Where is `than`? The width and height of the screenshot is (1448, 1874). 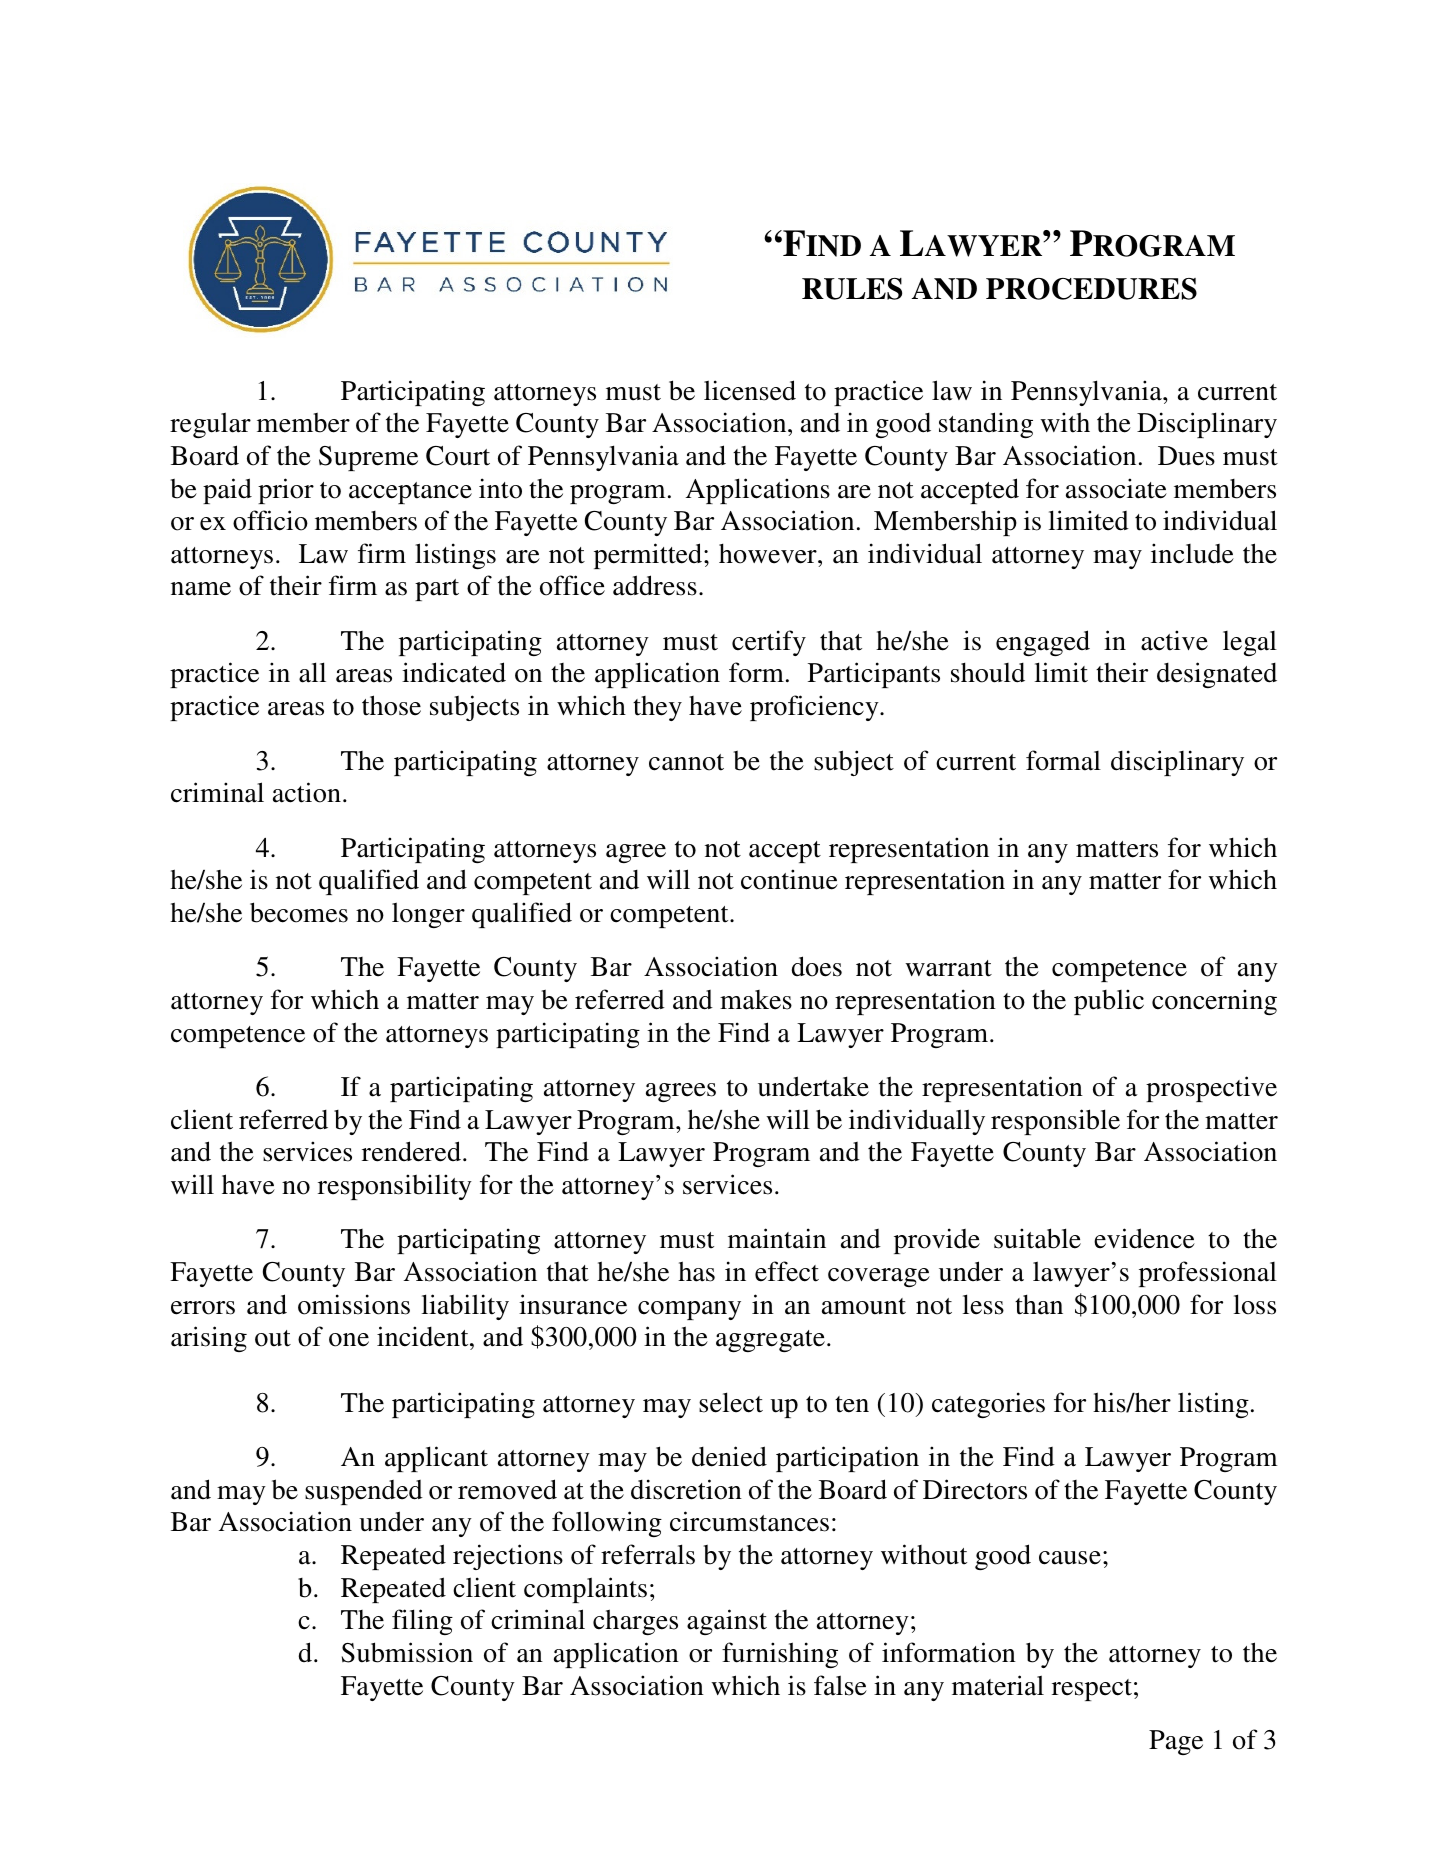 than is located at coordinates (1039, 1304).
